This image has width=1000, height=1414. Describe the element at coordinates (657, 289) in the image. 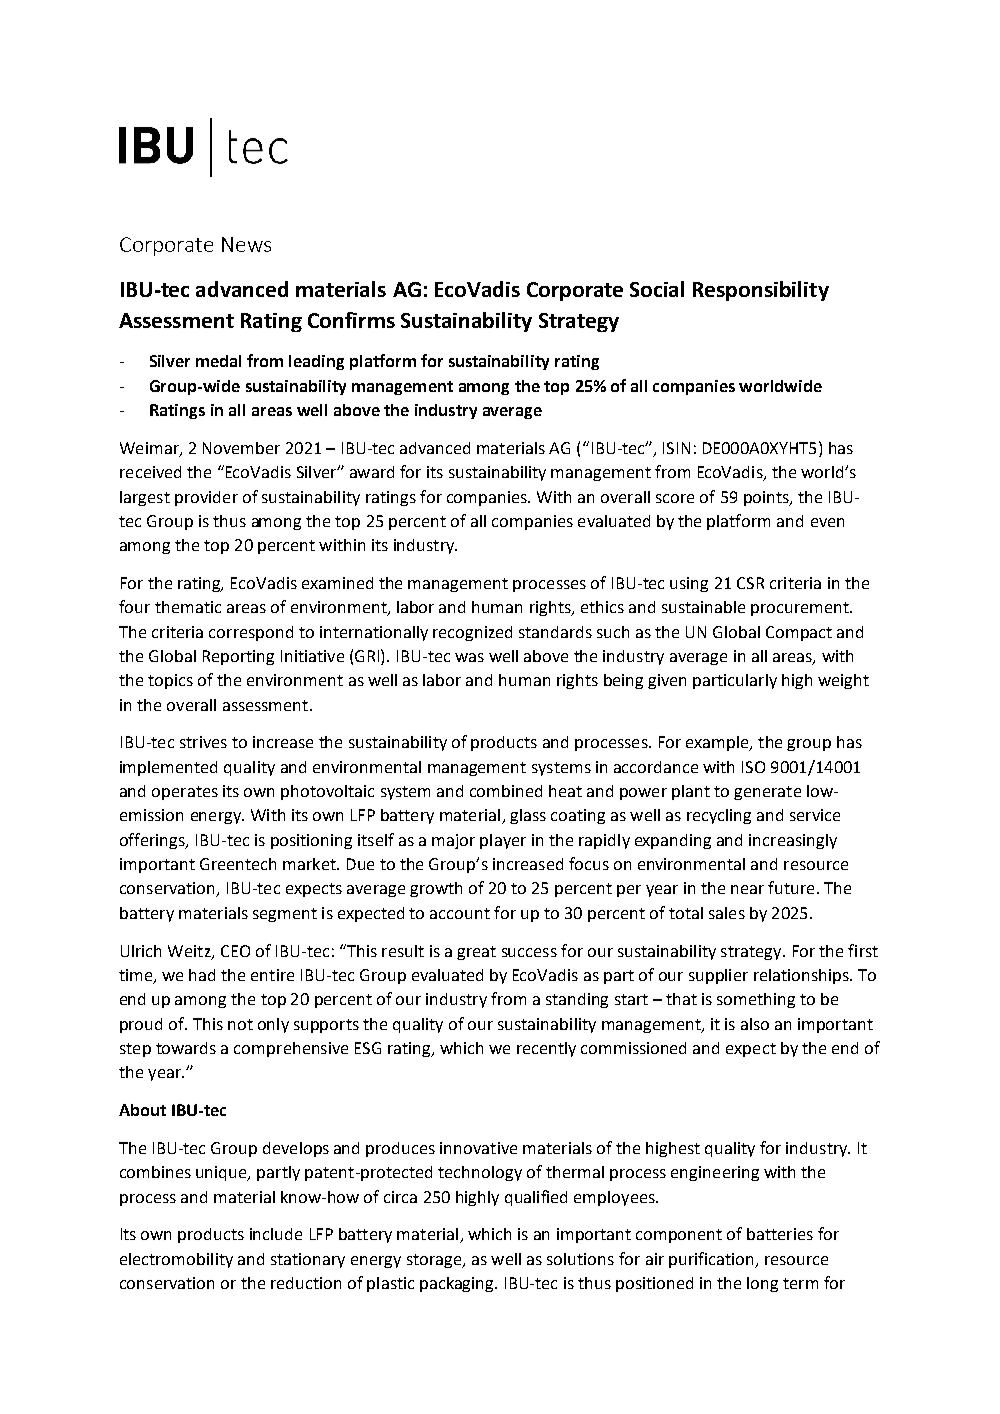

I see `Social` at that location.
